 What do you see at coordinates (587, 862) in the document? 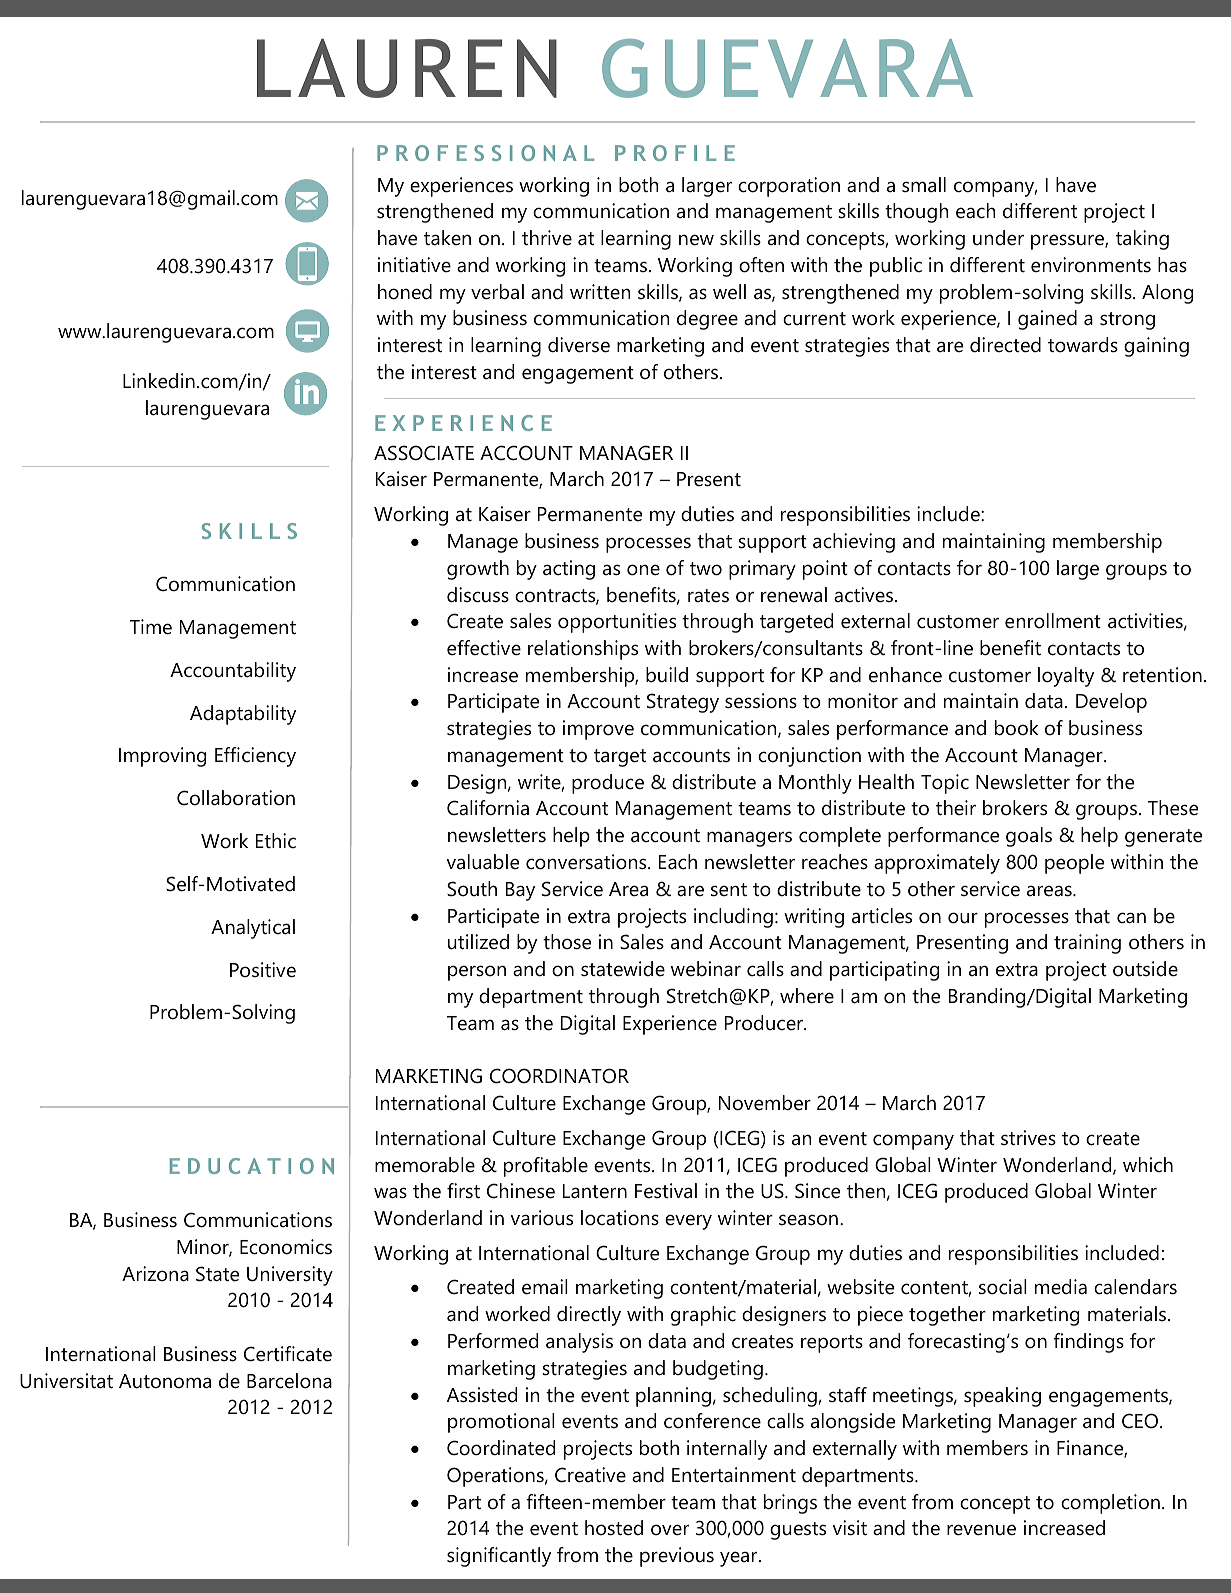
I see `conversations` at bounding box center [587, 862].
